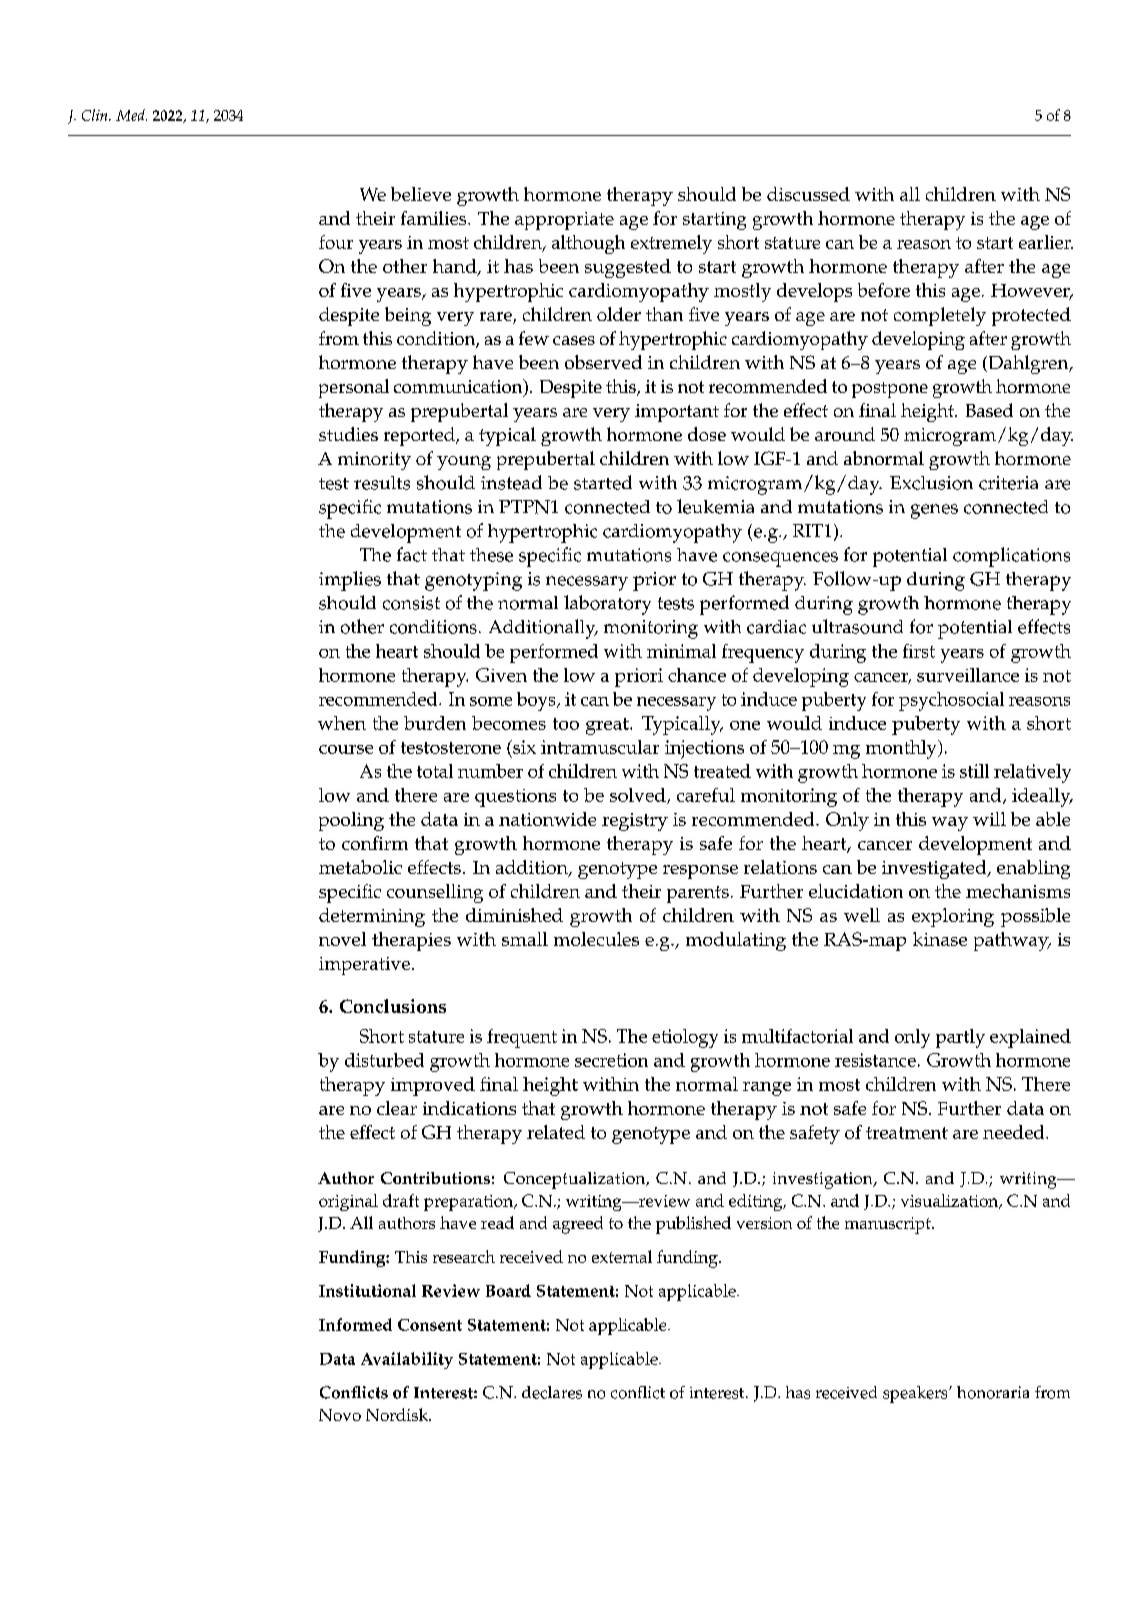 This screenshot has width=1140, height=1612. What do you see at coordinates (808, 194) in the screenshot?
I see `discussed` at bounding box center [808, 194].
